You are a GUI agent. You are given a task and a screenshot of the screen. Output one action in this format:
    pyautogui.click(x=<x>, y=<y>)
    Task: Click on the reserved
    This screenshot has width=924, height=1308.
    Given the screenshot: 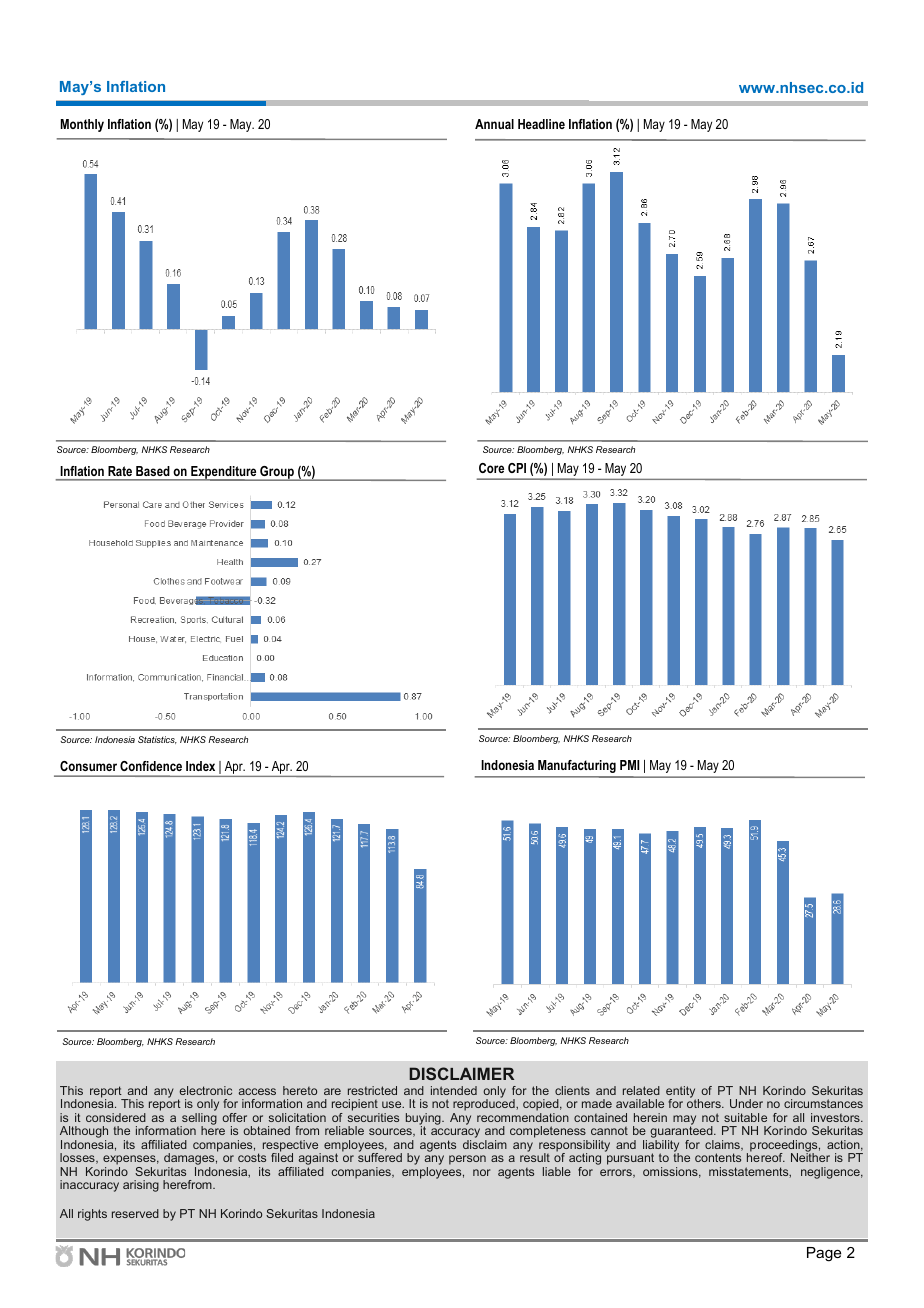 What is the action you would take?
    pyautogui.click(x=135, y=1213)
